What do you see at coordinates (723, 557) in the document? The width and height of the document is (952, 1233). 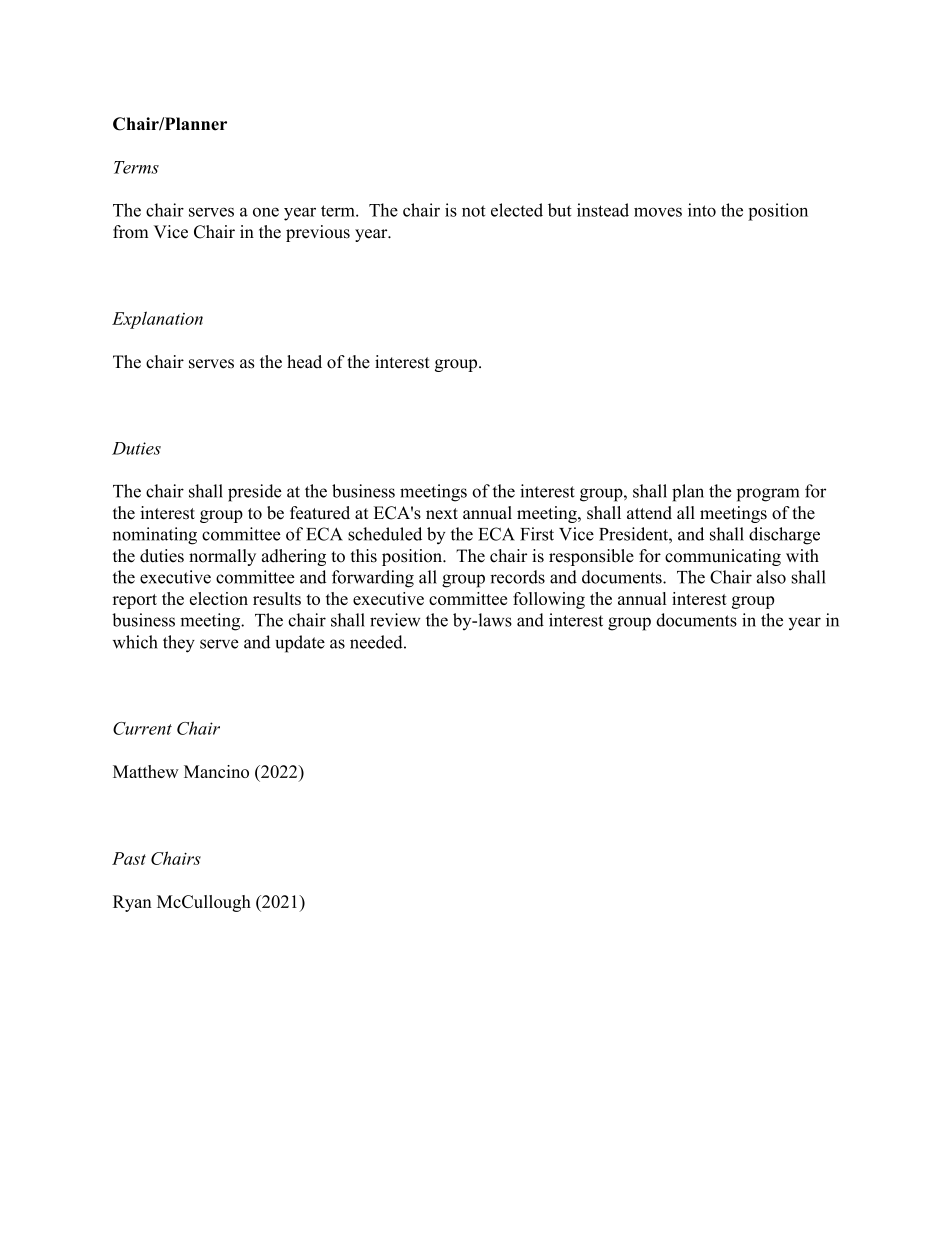 I see `communicating` at bounding box center [723, 557].
